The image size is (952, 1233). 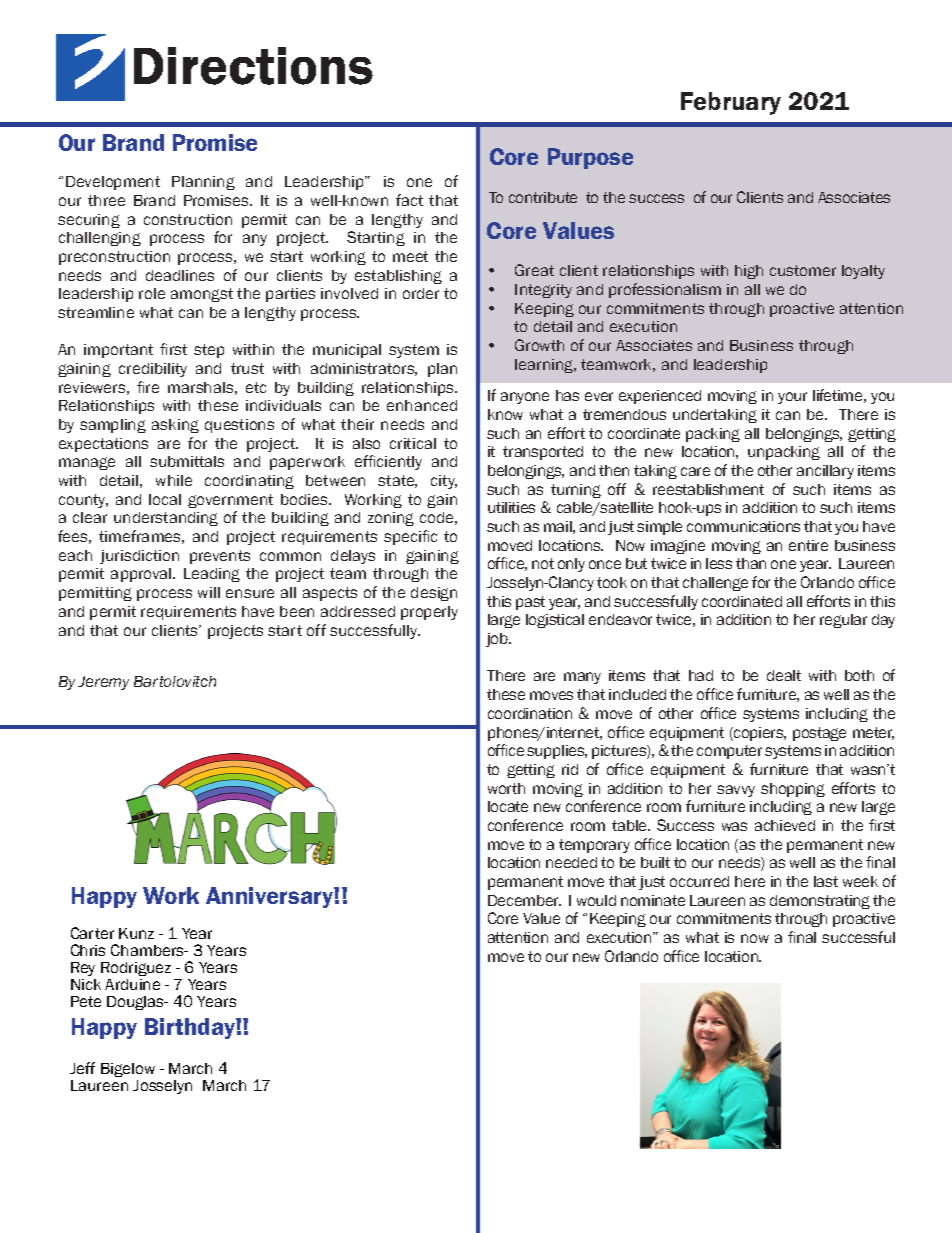 What do you see at coordinates (590, 158) in the page?
I see `Purpose` at bounding box center [590, 158].
